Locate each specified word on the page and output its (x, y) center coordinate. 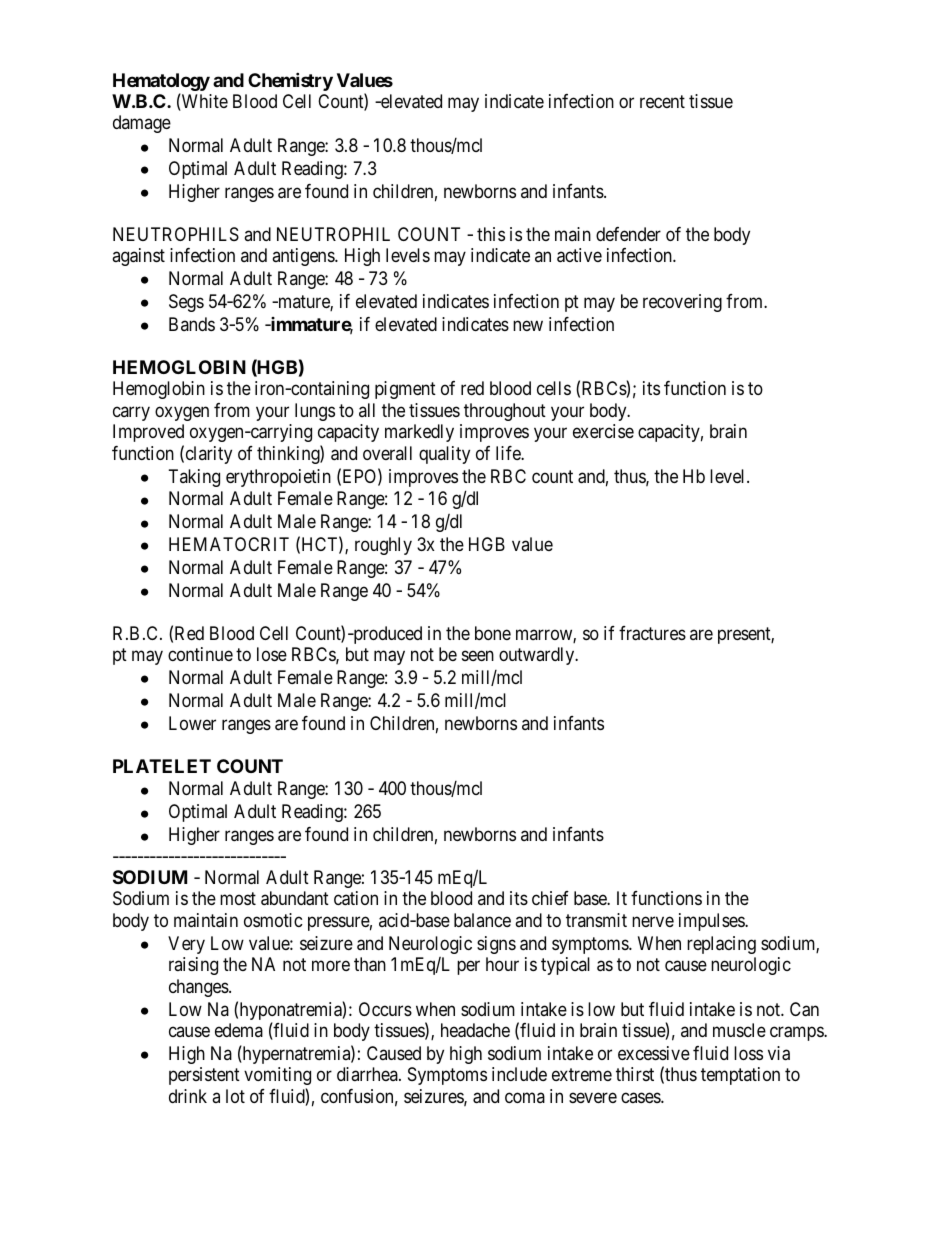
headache (475, 1030)
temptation (740, 1076)
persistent (204, 1076)
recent (662, 101)
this (491, 234)
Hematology (161, 83)
